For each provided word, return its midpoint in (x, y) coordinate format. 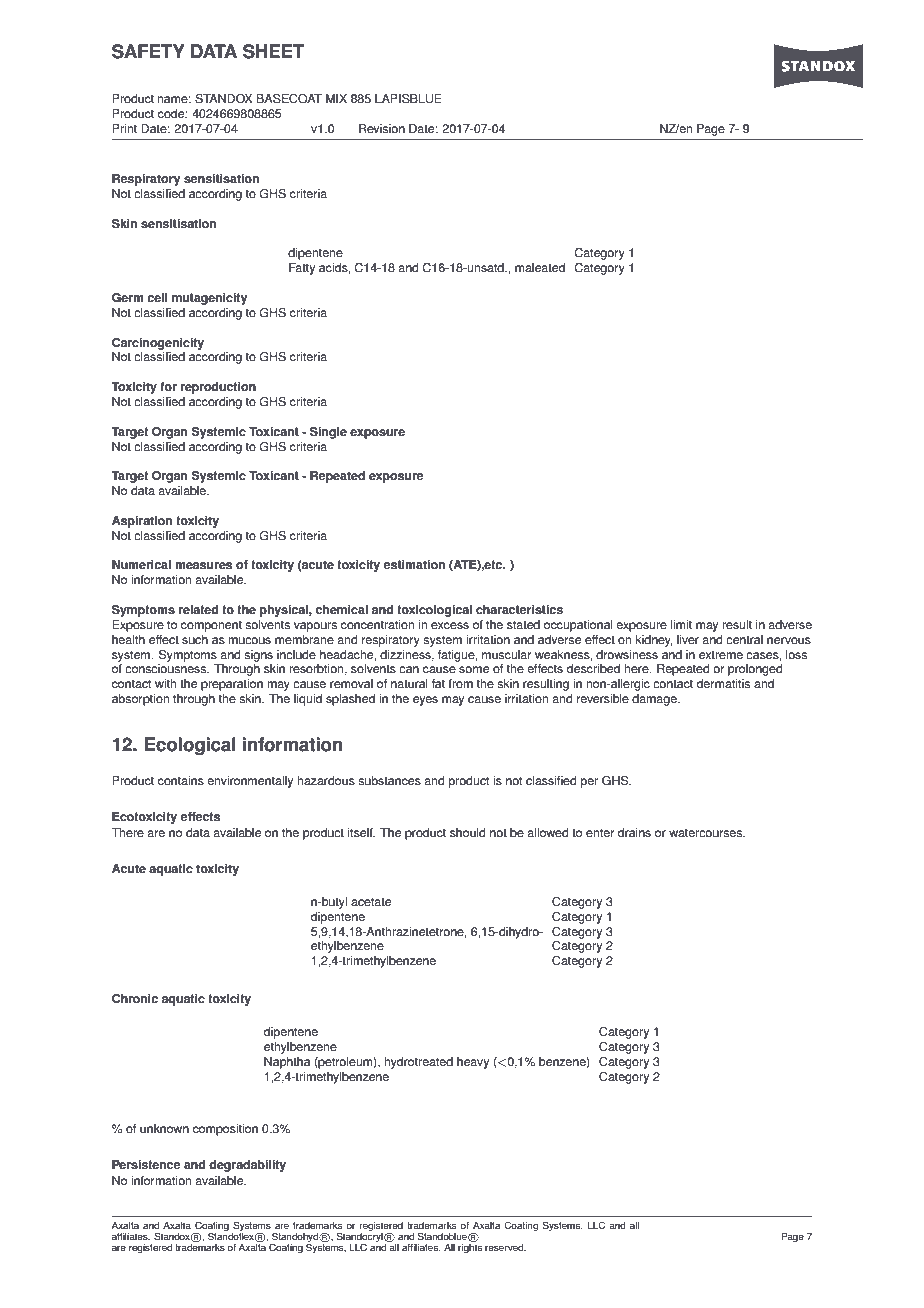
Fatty (302, 269)
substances (389, 781)
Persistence (146, 1165)
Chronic (135, 999)
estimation (414, 565)
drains (634, 833)
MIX (336, 98)
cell (157, 298)
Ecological (190, 746)
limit (681, 625)
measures (203, 566)
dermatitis (723, 684)
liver (688, 640)
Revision (382, 129)
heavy (473, 1063)
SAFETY (148, 51)
